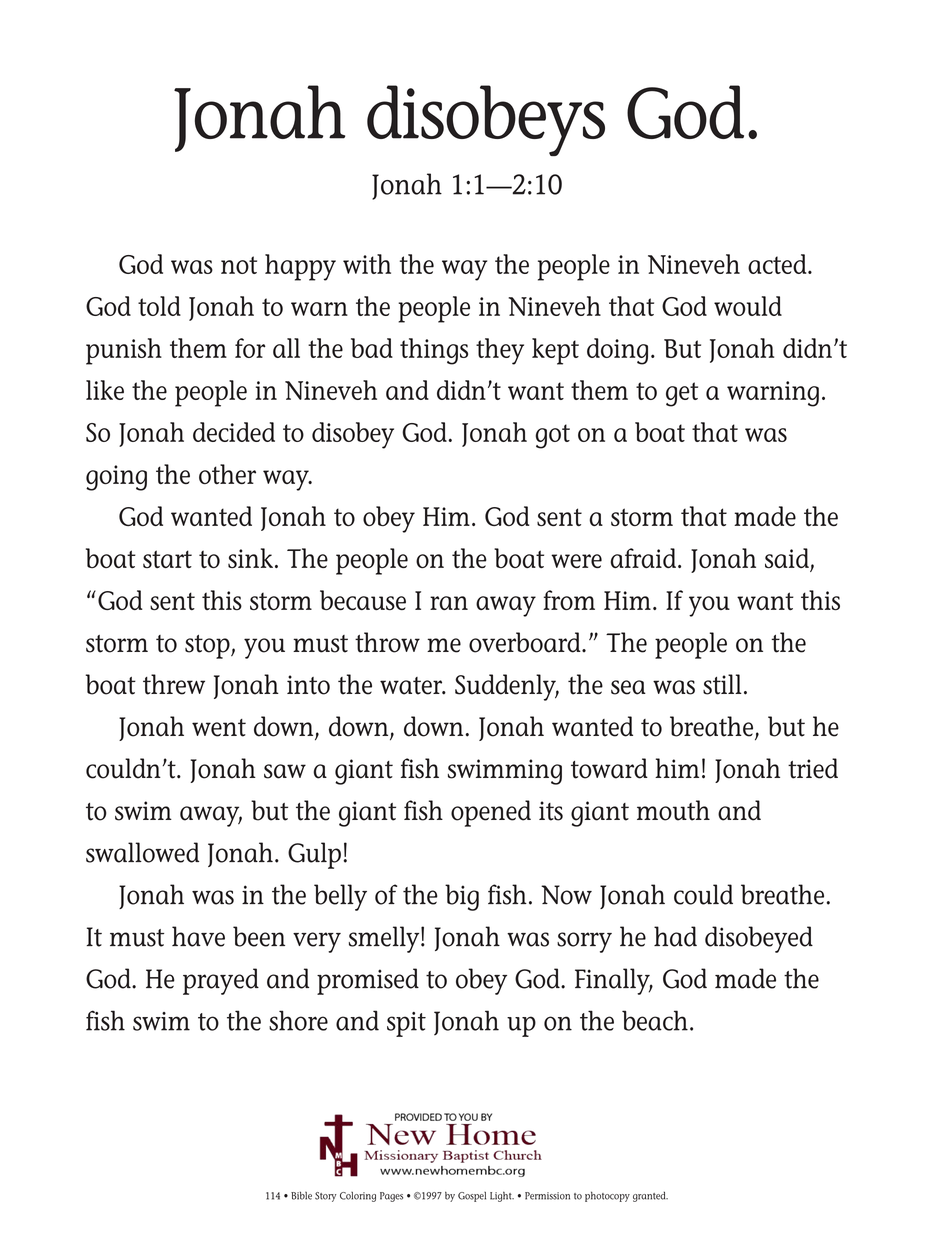  I want to click on Bible, so click(301, 1195).
